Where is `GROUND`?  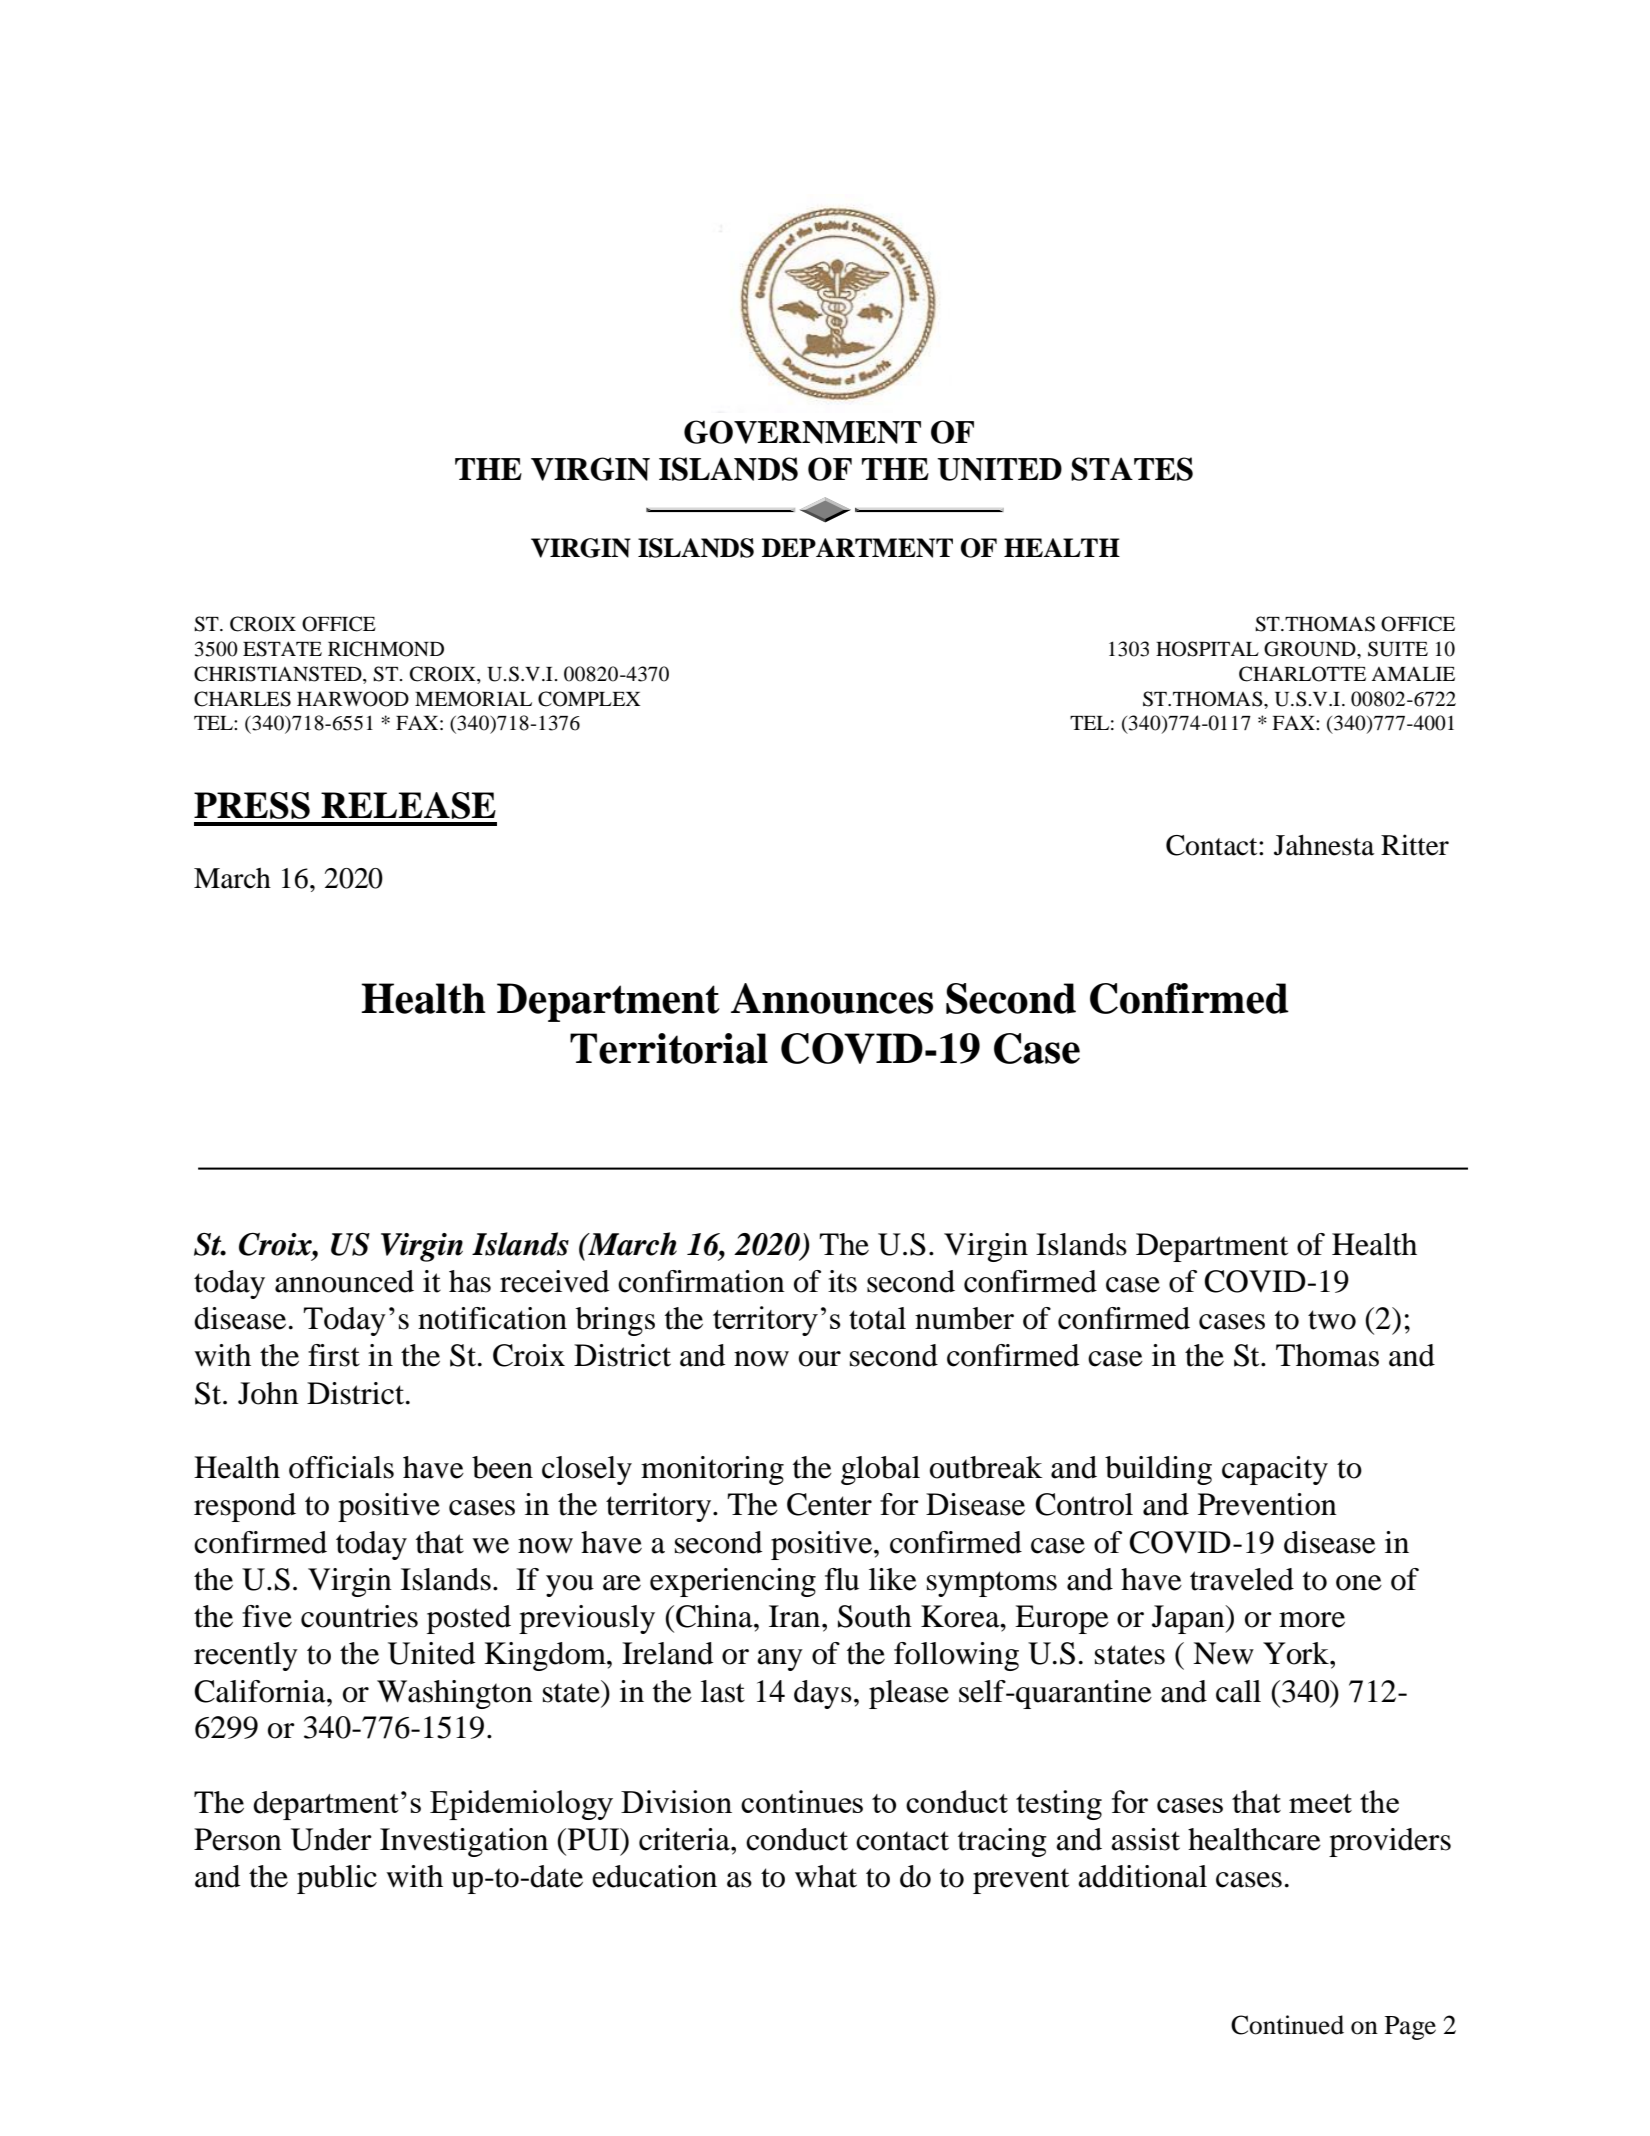 GROUND is located at coordinates (1311, 649).
